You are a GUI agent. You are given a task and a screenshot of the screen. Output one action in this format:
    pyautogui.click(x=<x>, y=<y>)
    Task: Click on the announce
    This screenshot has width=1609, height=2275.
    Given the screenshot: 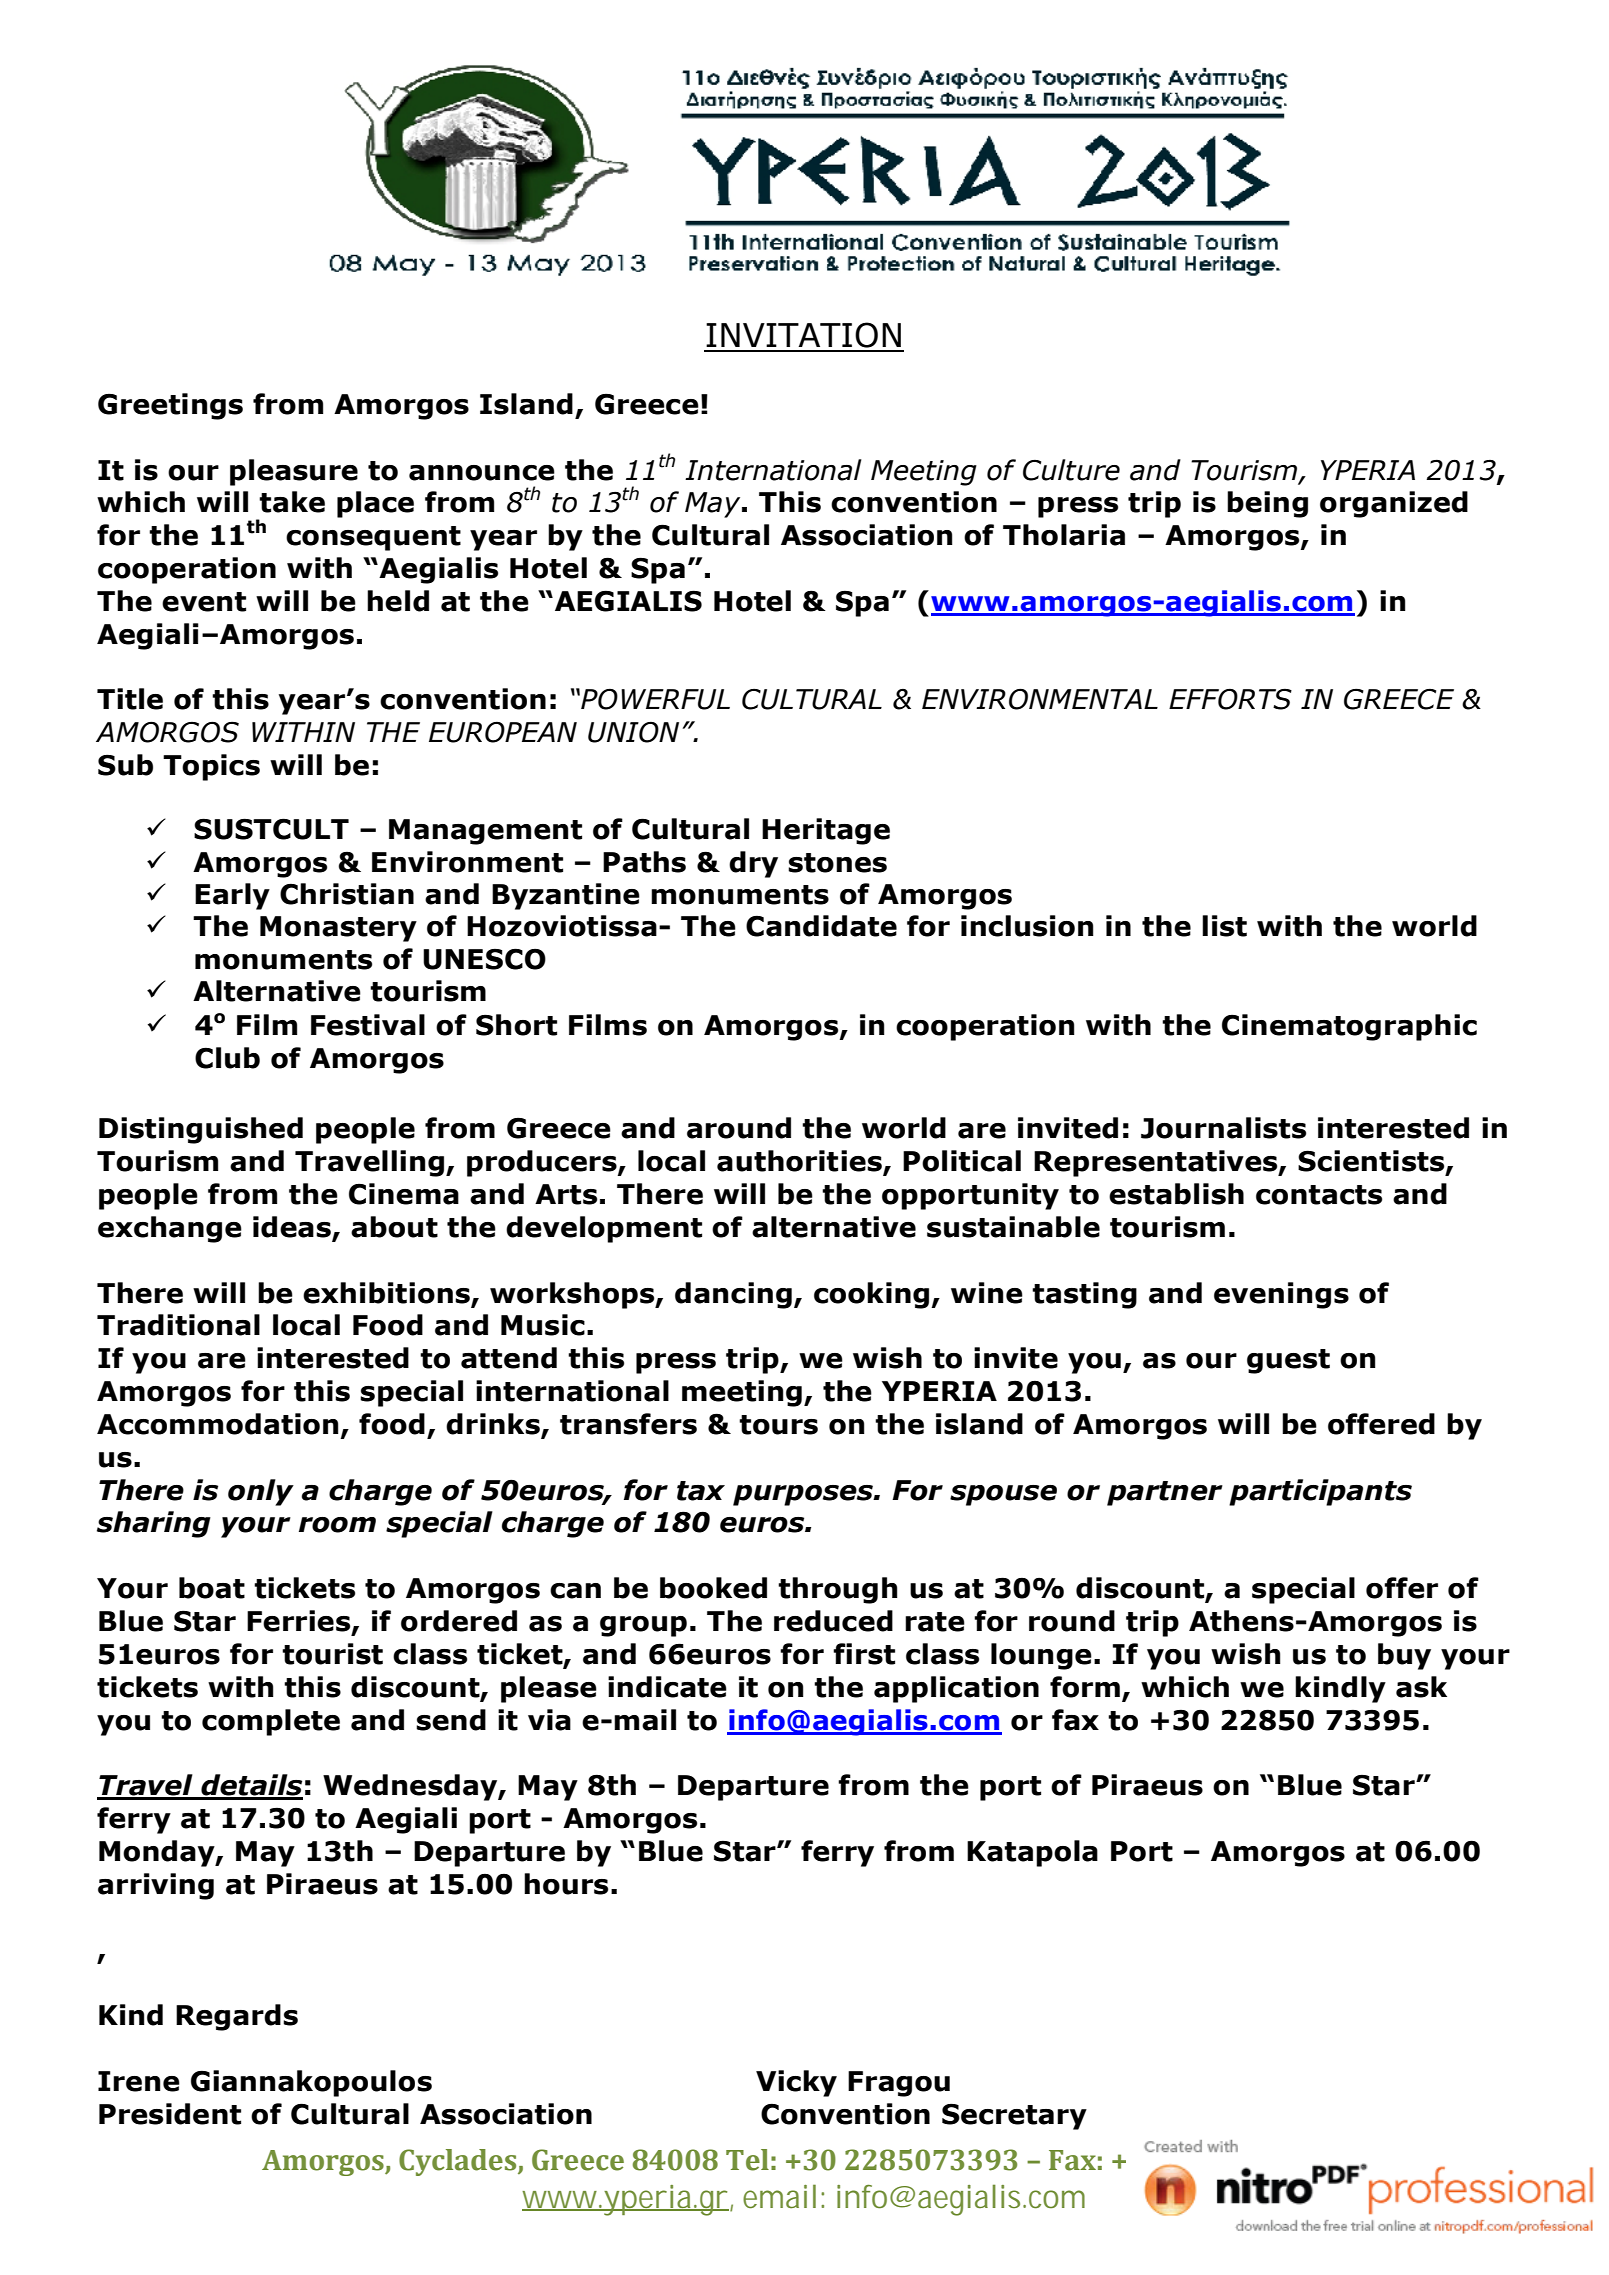 What is the action you would take?
    pyautogui.click(x=482, y=473)
